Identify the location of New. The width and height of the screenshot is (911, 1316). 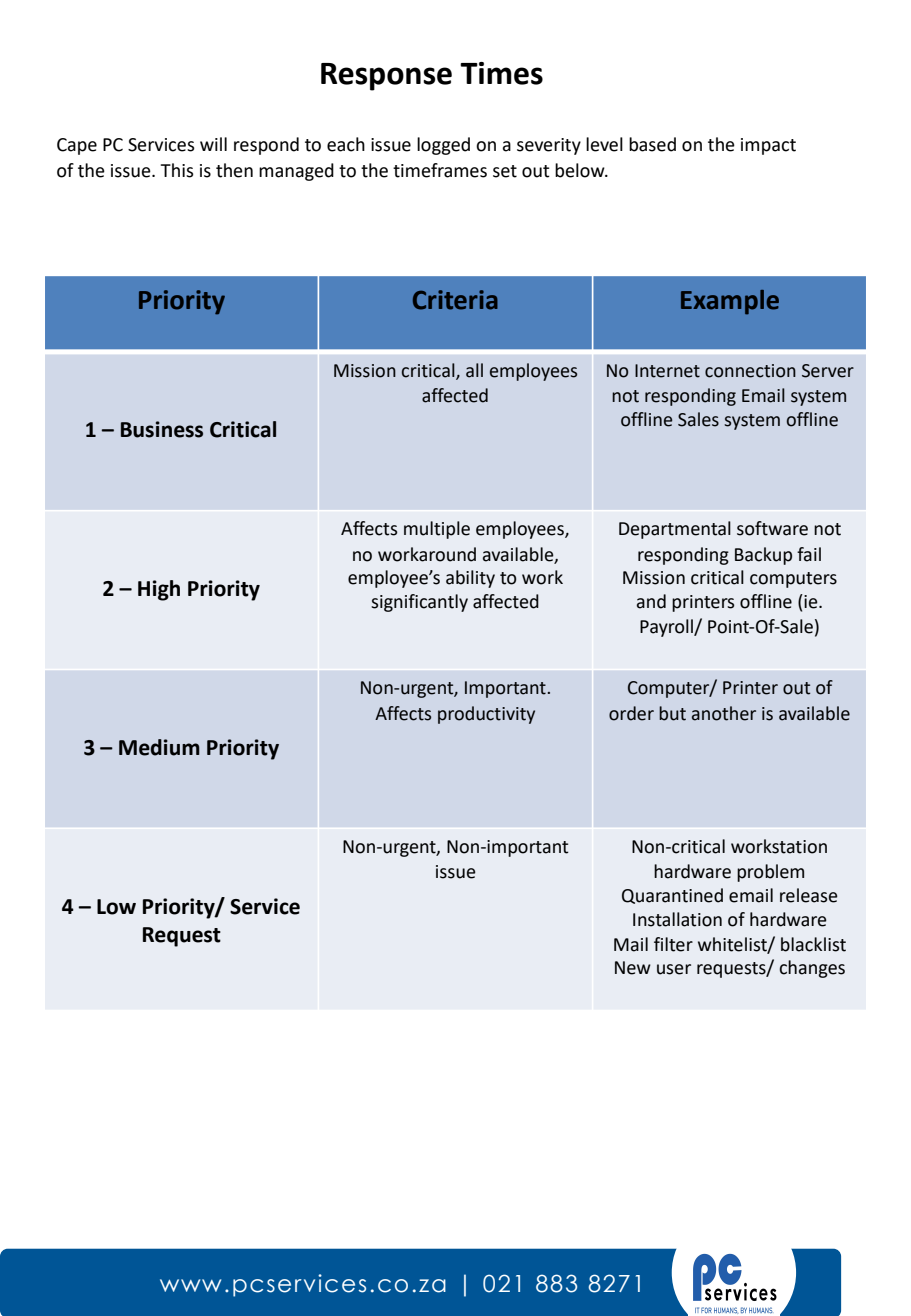
(633, 968).
